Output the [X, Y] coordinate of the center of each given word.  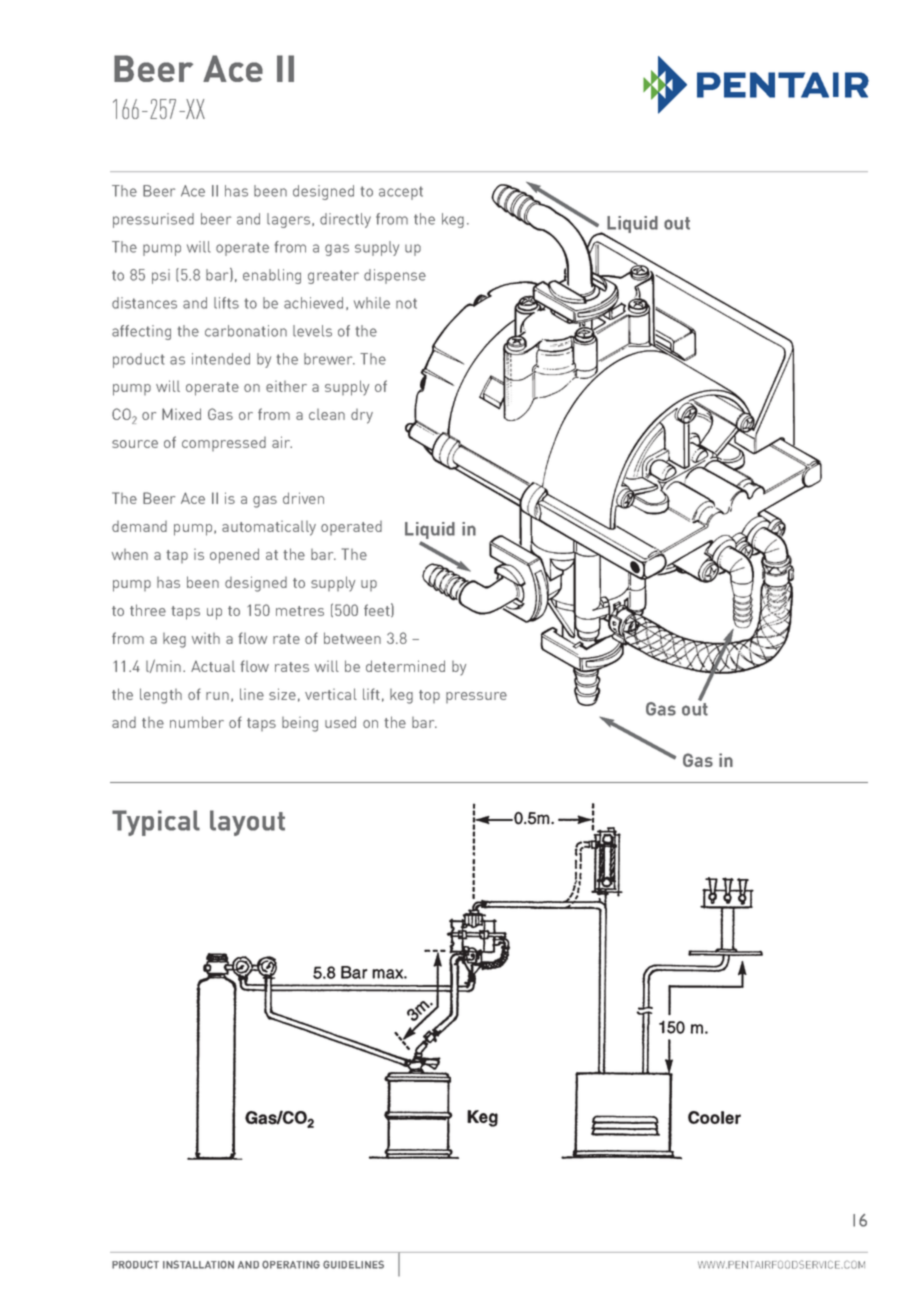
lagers [290, 220]
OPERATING [291, 1264]
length [161, 696]
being [300, 724]
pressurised [153, 220]
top [429, 696]
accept [401, 193]
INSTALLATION [198, 1264]
